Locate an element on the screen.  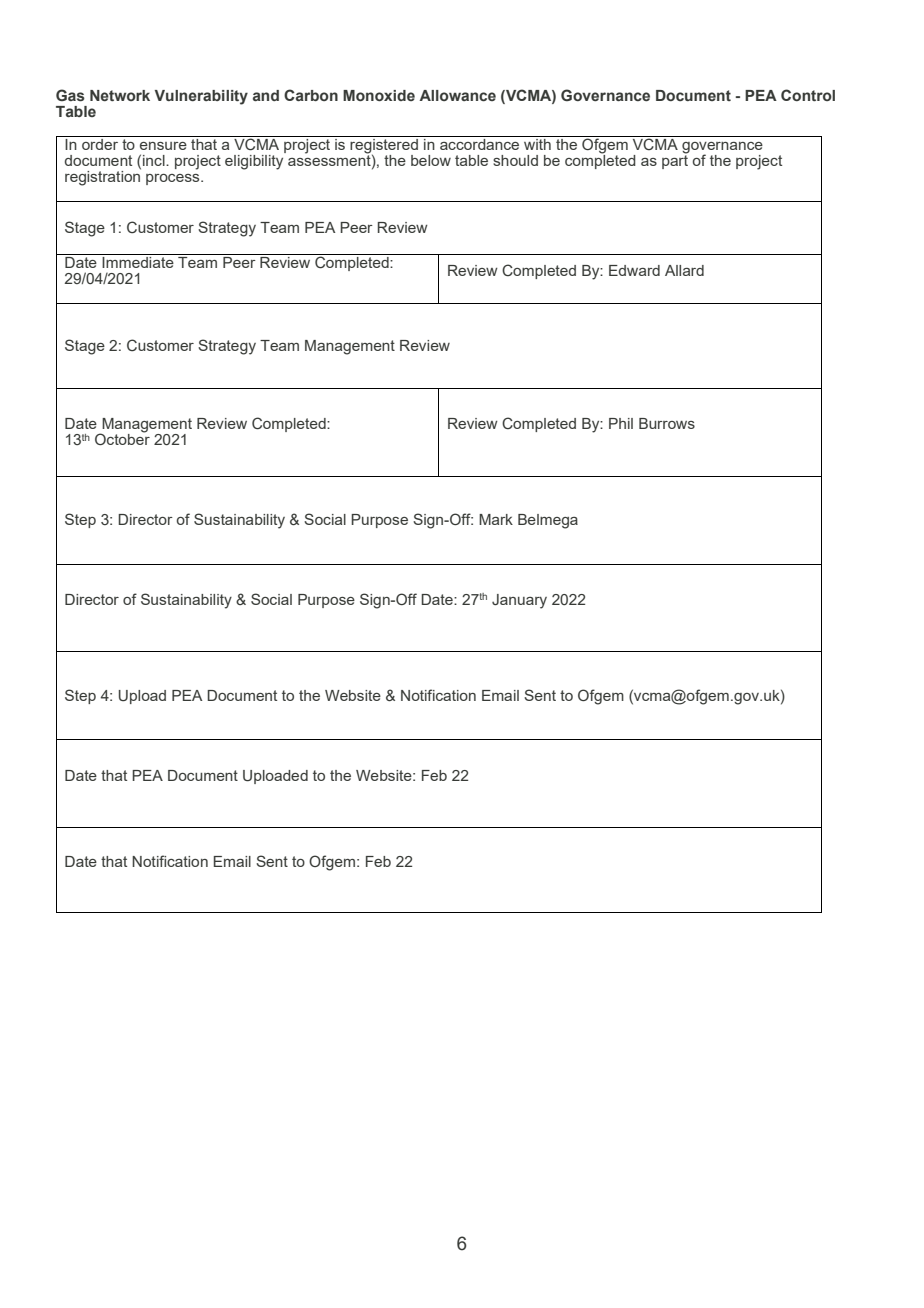
registration is located at coordinates (103, 177).
